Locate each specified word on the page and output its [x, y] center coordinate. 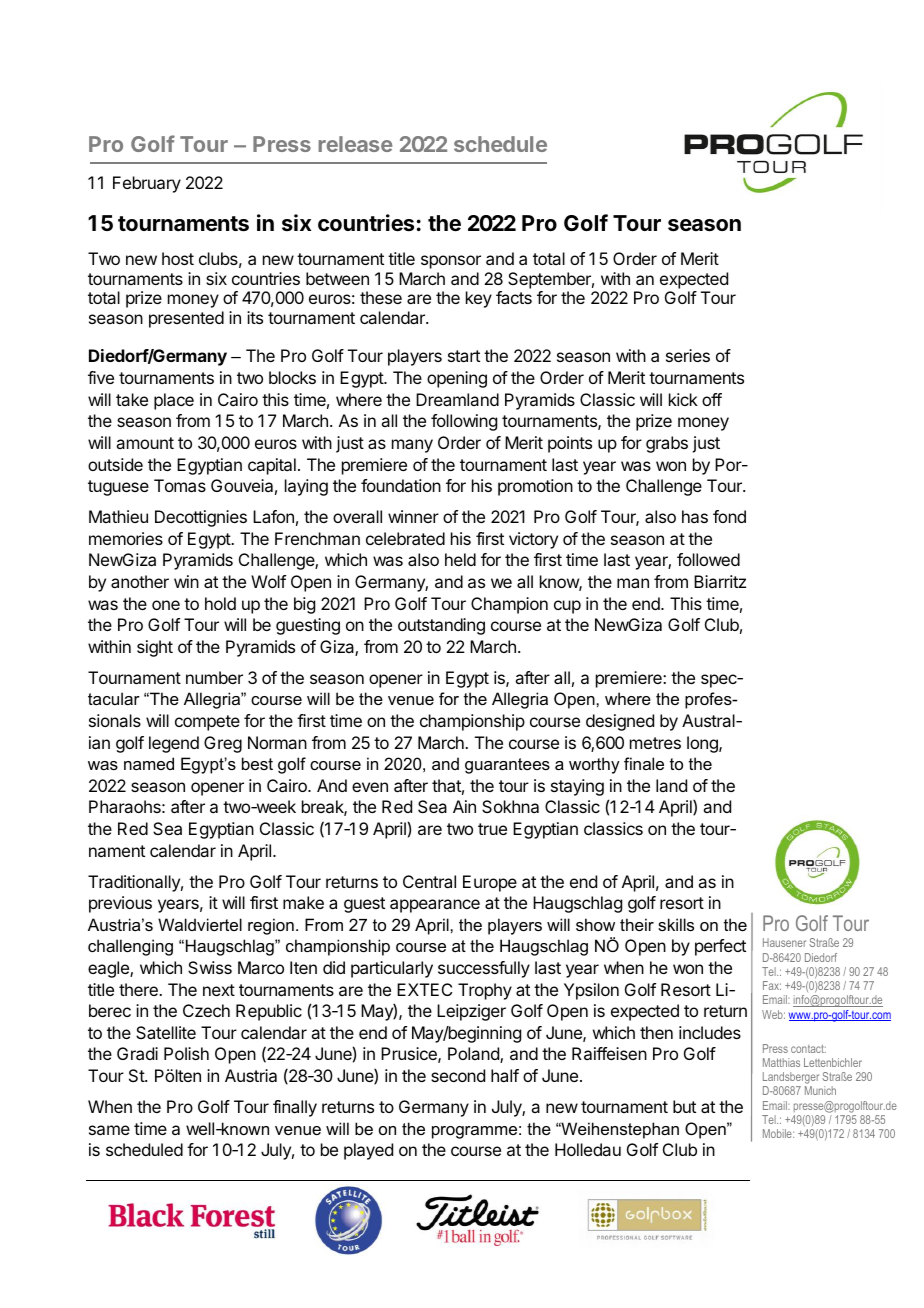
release [355, 144]
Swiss [210, 967]
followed [708, 559]
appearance [435, 906]
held [460, 559]
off [712, 399]
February [147, 184]
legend [174, 744]
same [109, 1130]
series [688, 355]
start [464, 356]
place [174, 401]
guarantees [507, 766]
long [703, 744]
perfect [720, 947]
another [140, 581]
